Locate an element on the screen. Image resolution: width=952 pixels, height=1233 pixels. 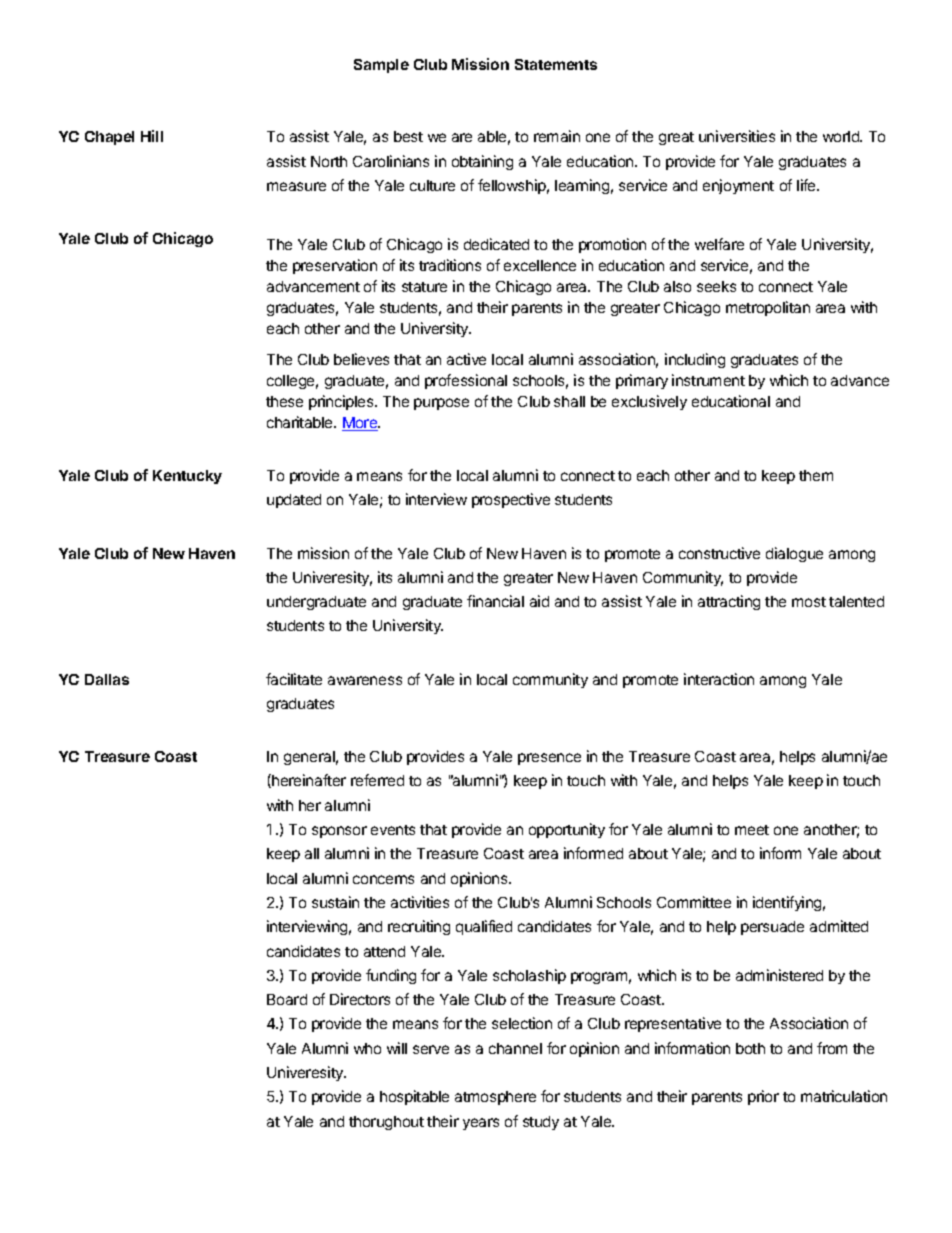
Dallas is located at coordinates (107, 679).
